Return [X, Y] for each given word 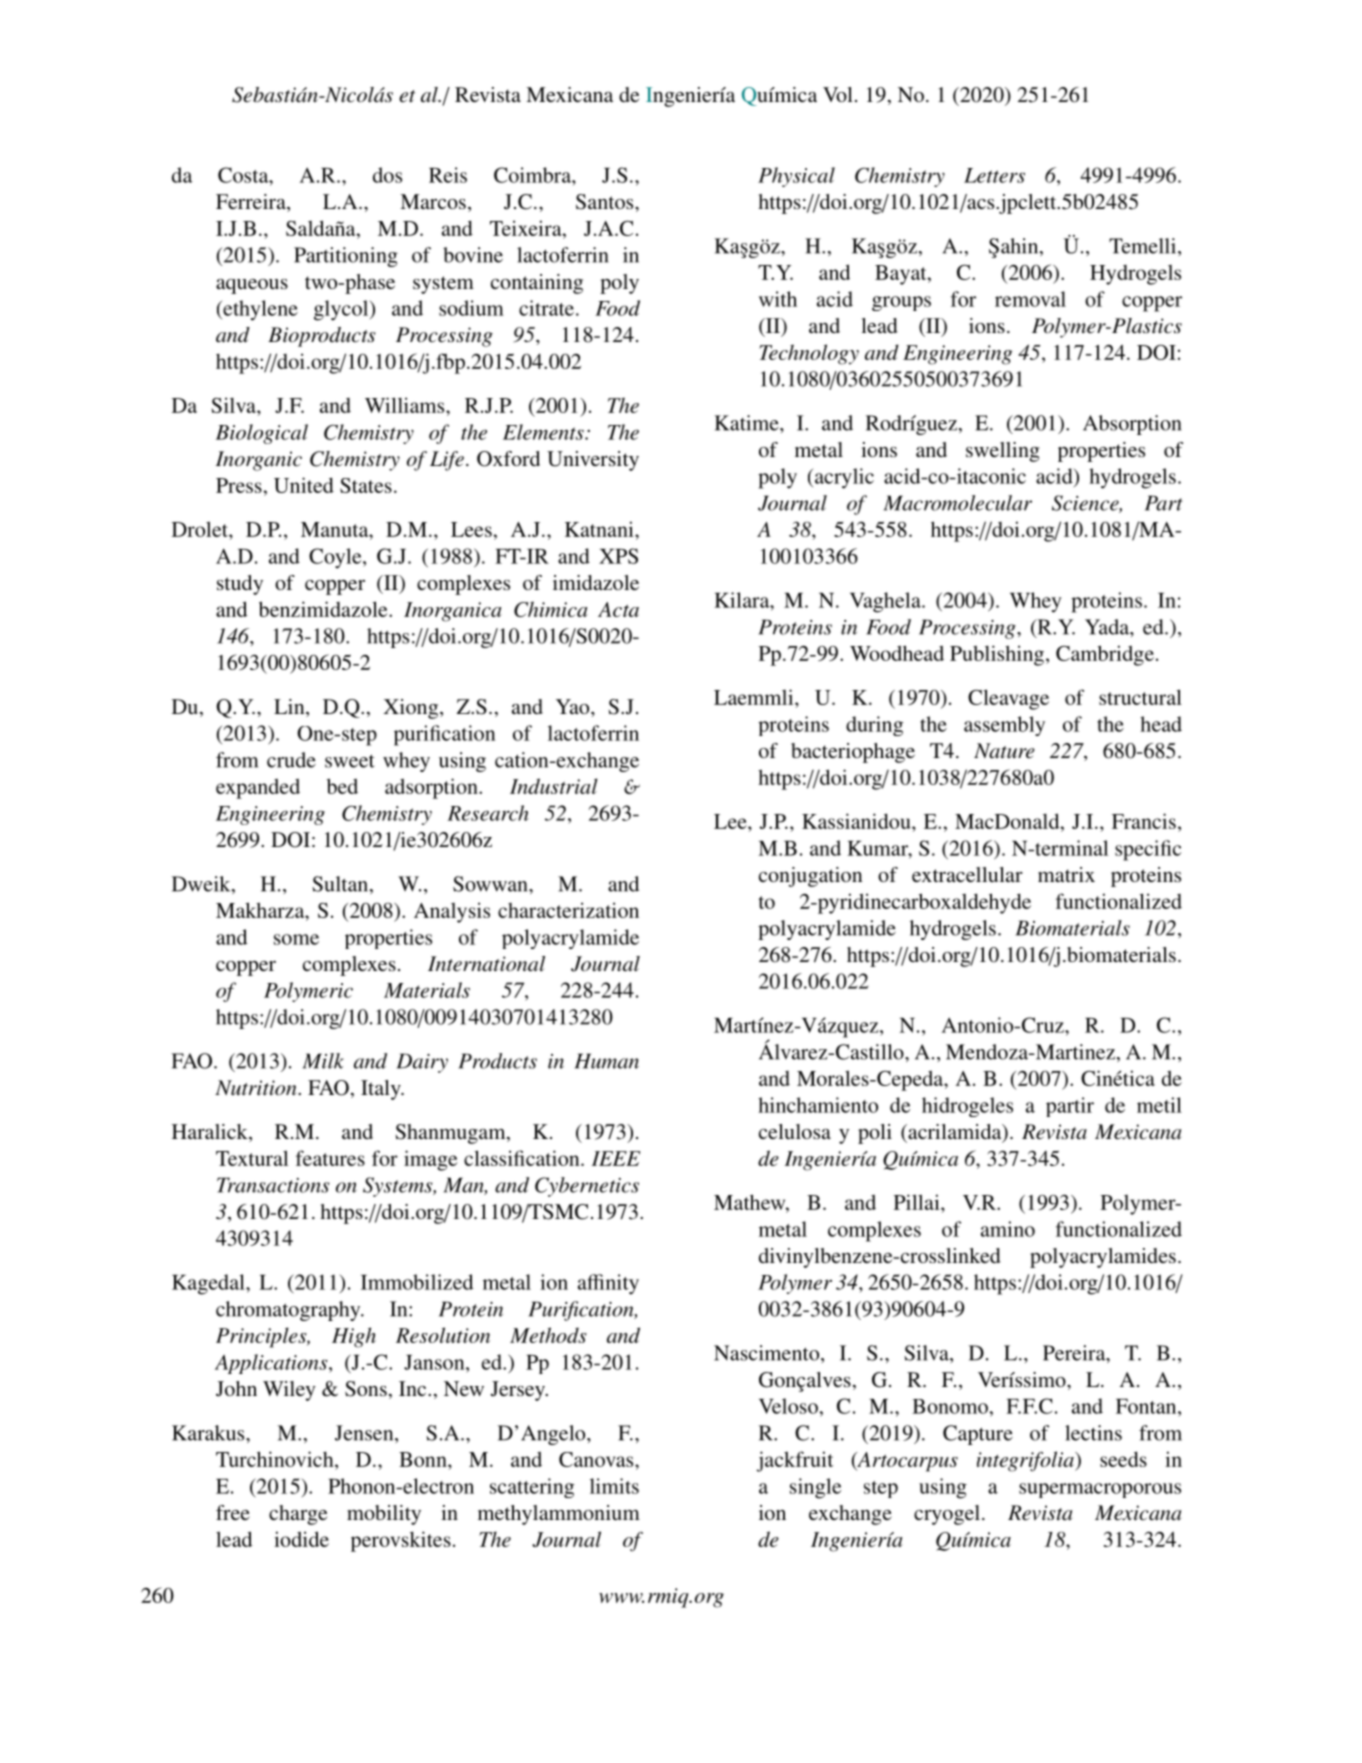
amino [1008, 1229]
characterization [568, 910]
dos [387, 175]
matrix [1066, 874]
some [296, 939]
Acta [618, 609]
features [330, 1158]
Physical [796, 177]
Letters [994, 175]
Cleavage [1008, 699]
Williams [406, 405]
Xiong [412, 709]
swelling [1003, 452]
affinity [608, 1284]
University [593, 461]
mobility [384, 1515]
